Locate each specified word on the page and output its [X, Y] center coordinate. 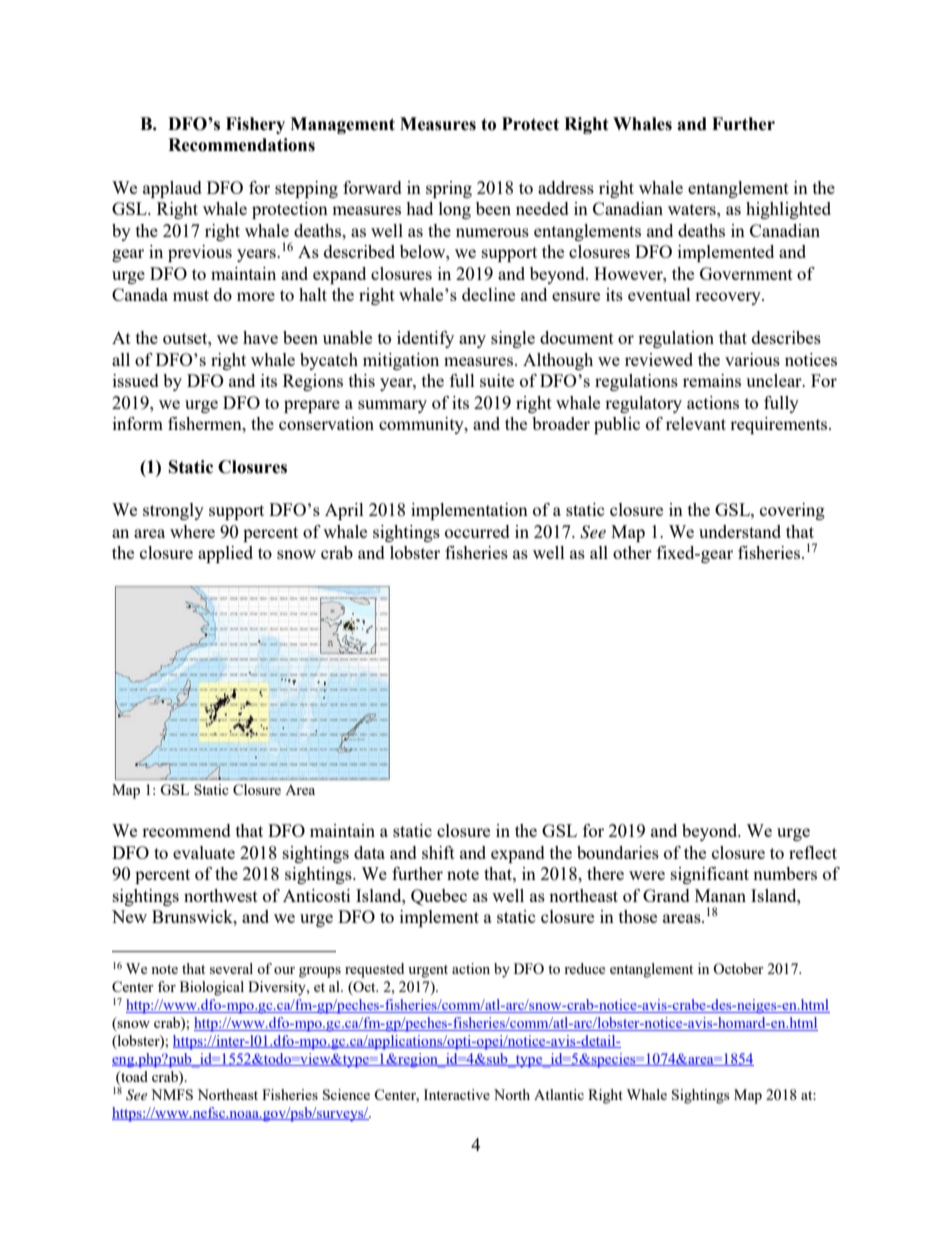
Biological [212, 988]
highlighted [788, 210]
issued [136, 380]
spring [449, 189]
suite [497, 380]
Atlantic [559, 1094]
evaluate [204, 852]
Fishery [255, 125]
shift [438, 852]
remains [712, 380]
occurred [477, 531]
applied [225, 554]
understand [740, 531]
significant [710, 875]
